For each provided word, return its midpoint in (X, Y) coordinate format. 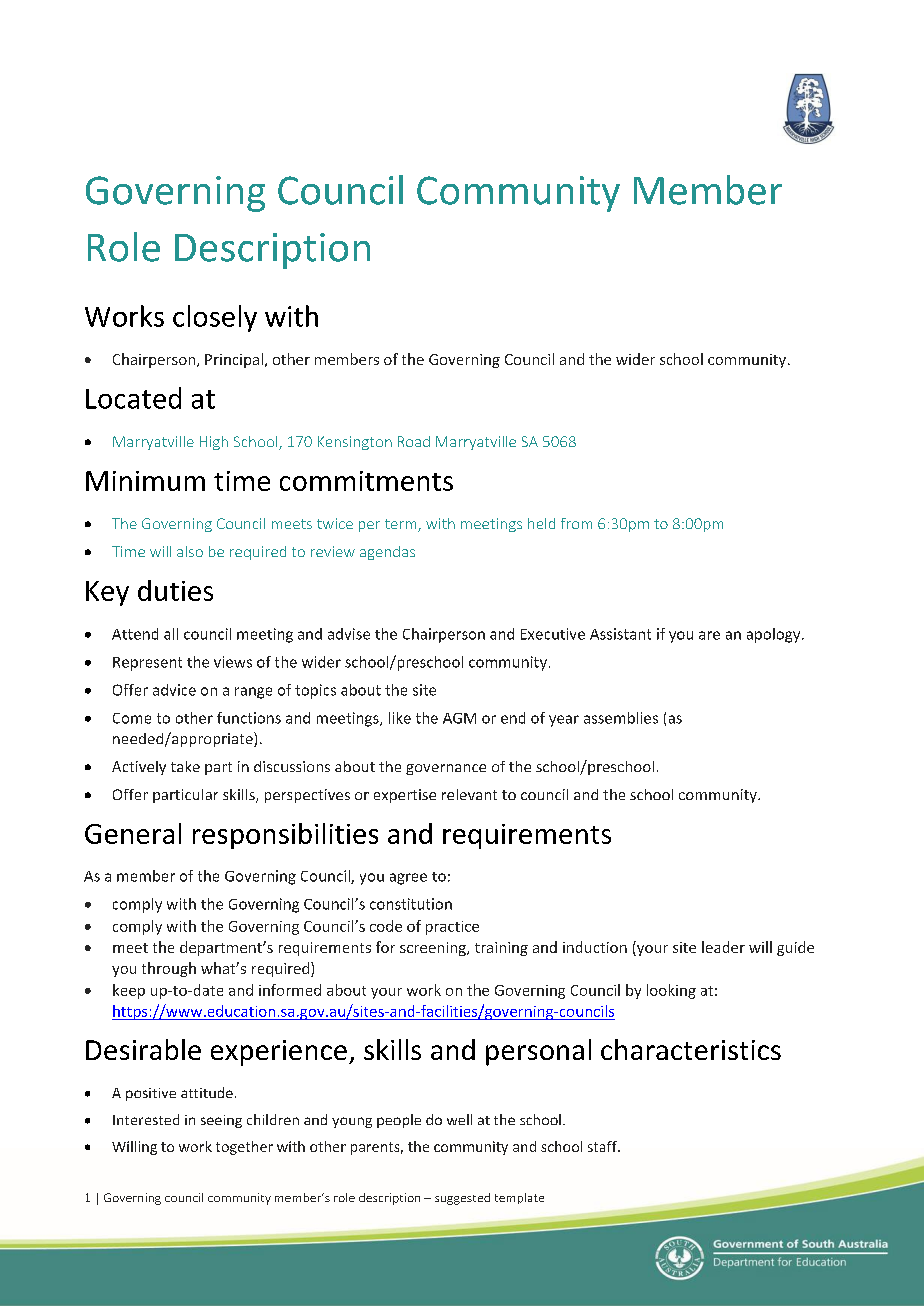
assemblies (621, 718)
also (190, 551)
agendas (387, 553)
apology (775, 635)
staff (603, 1146)
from (576, 523)
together (244, 1148)
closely (215, 318)
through (169, 969)
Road (414, 441)
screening (434, 949)
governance (446, 769)
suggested (462, 1199)
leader (723, 947)
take (185, 766)
